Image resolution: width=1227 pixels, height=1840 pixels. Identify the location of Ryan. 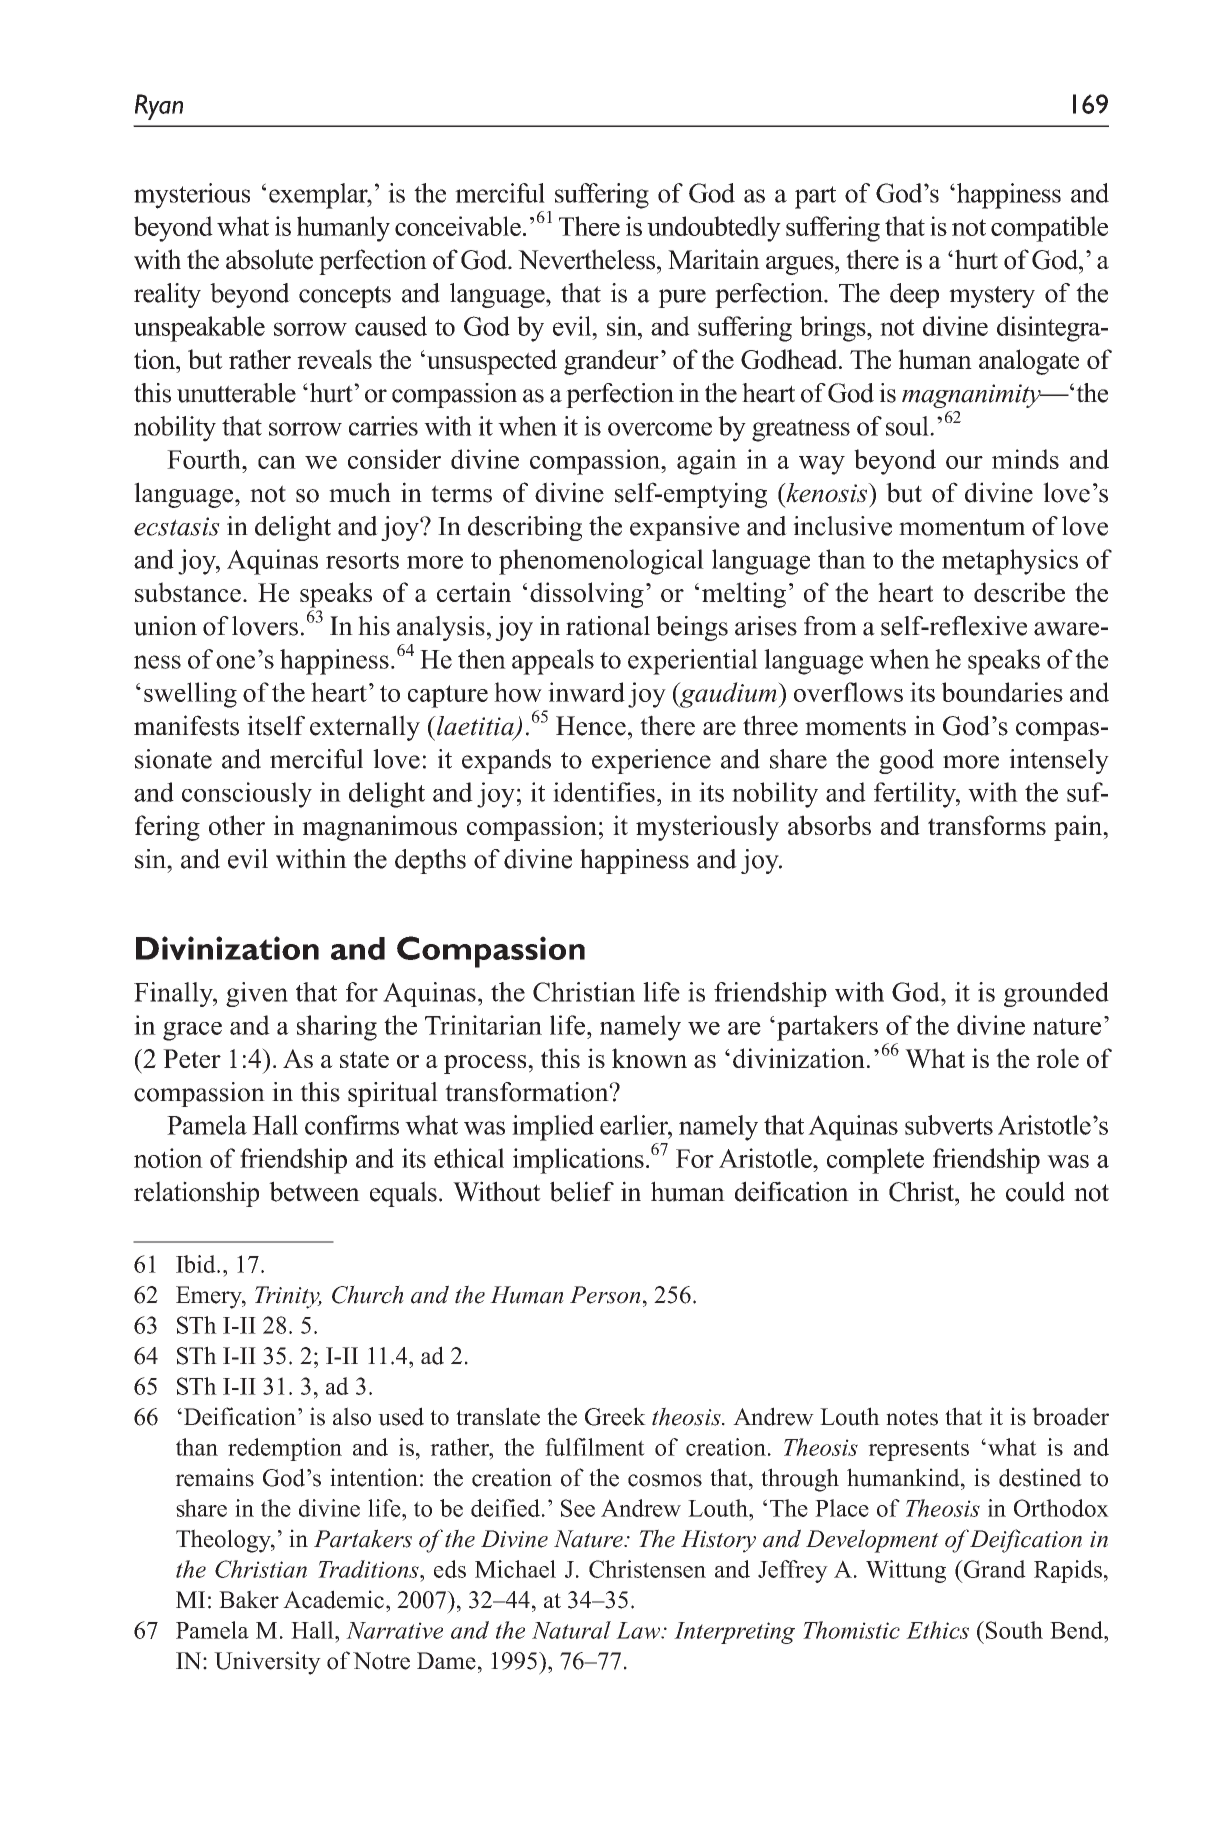
(159, 107).
